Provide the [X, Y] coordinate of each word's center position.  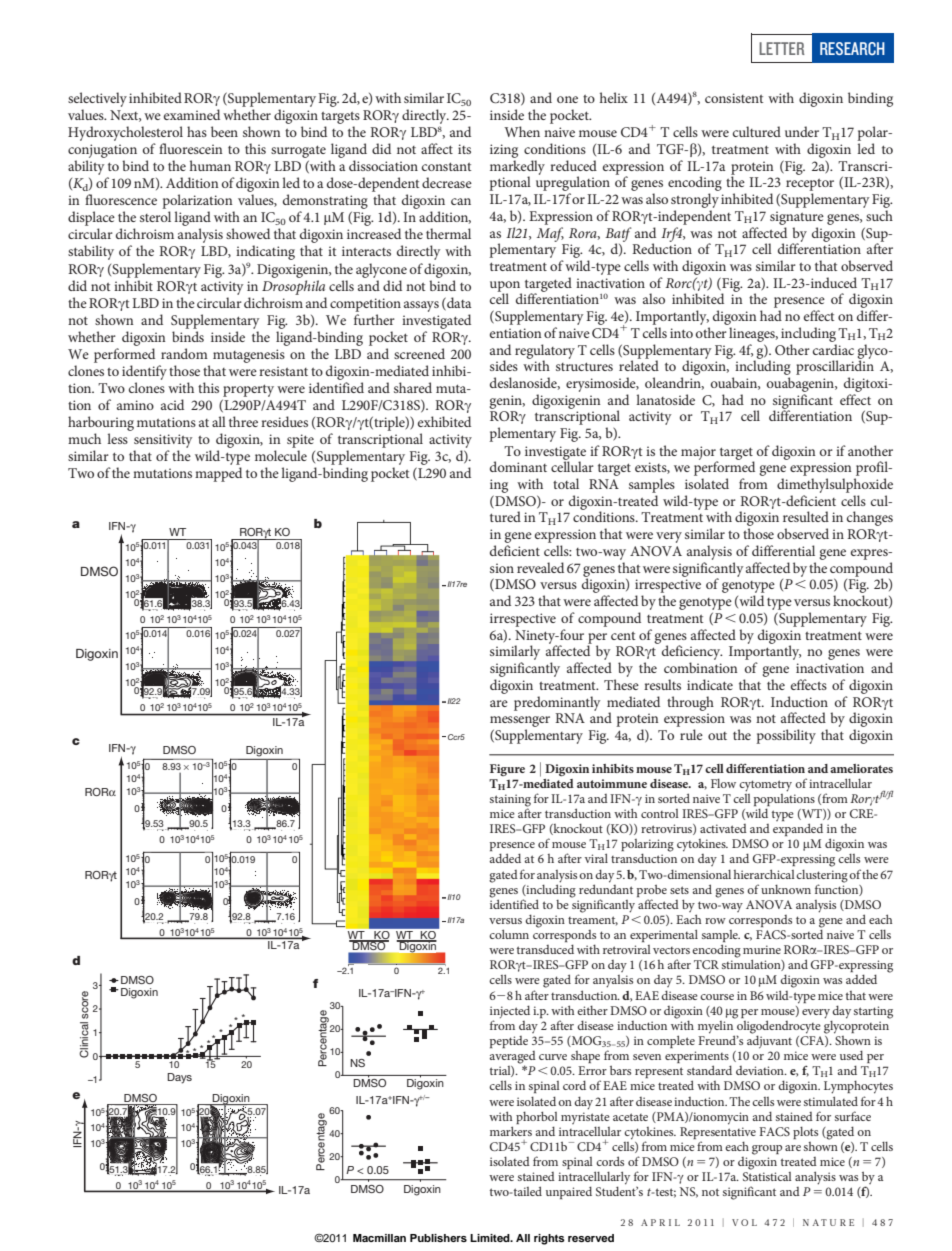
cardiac [833, 349]
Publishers [438, 1238]
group [767, 1150]
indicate [710, 684]
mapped [218, 474]
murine [762, 949]
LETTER [782, 48]
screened [419, 353]
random [184, 353]
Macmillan [379, 1238]
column [509, 934]
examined [192, 114]
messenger [520, 721]
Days [179, 1078]
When [522, 131]
